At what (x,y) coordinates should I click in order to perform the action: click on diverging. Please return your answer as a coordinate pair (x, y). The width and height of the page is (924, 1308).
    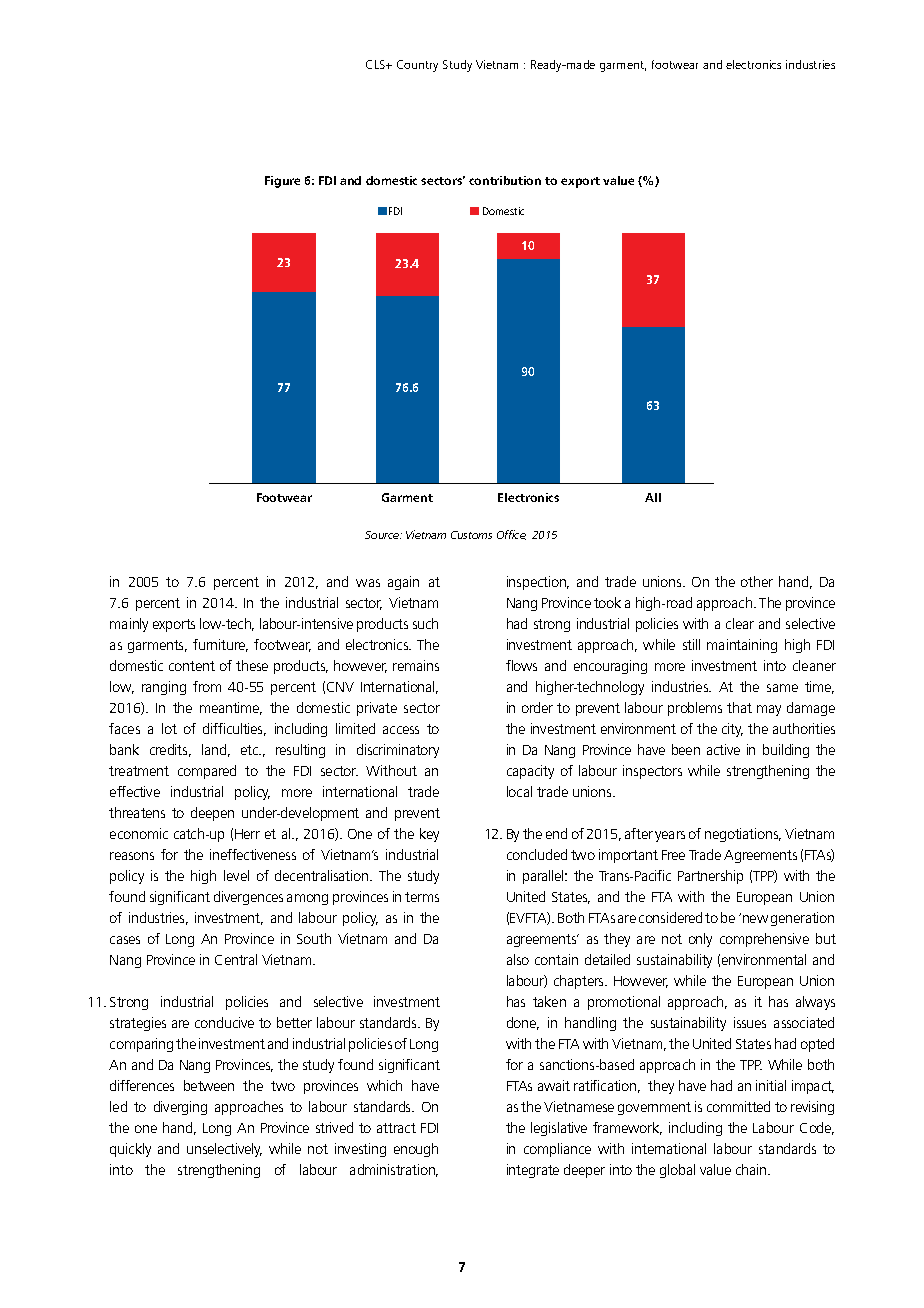
    Looking at the image, I should click on (180, 1108).
